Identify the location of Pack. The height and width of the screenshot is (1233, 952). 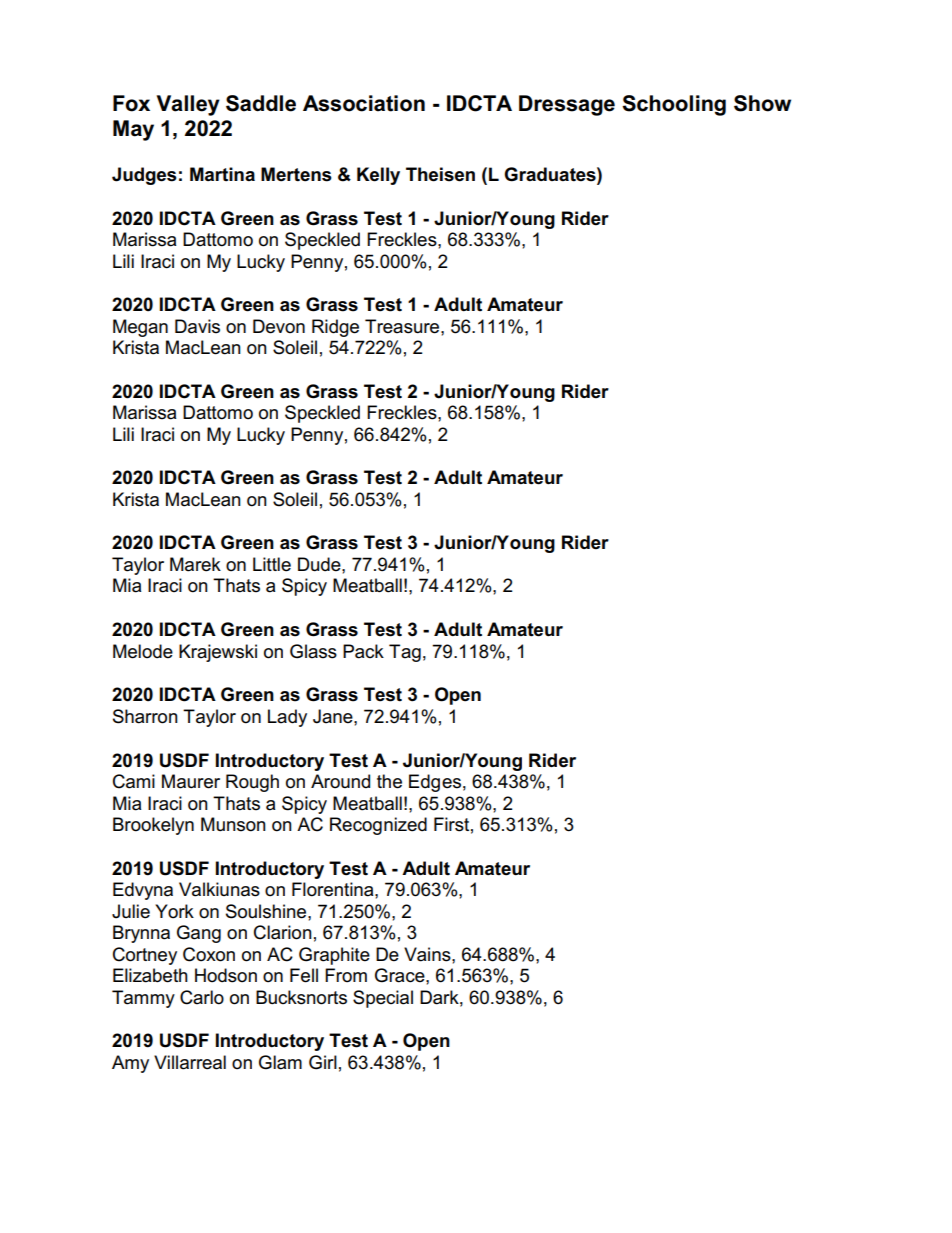
(363, 651).
